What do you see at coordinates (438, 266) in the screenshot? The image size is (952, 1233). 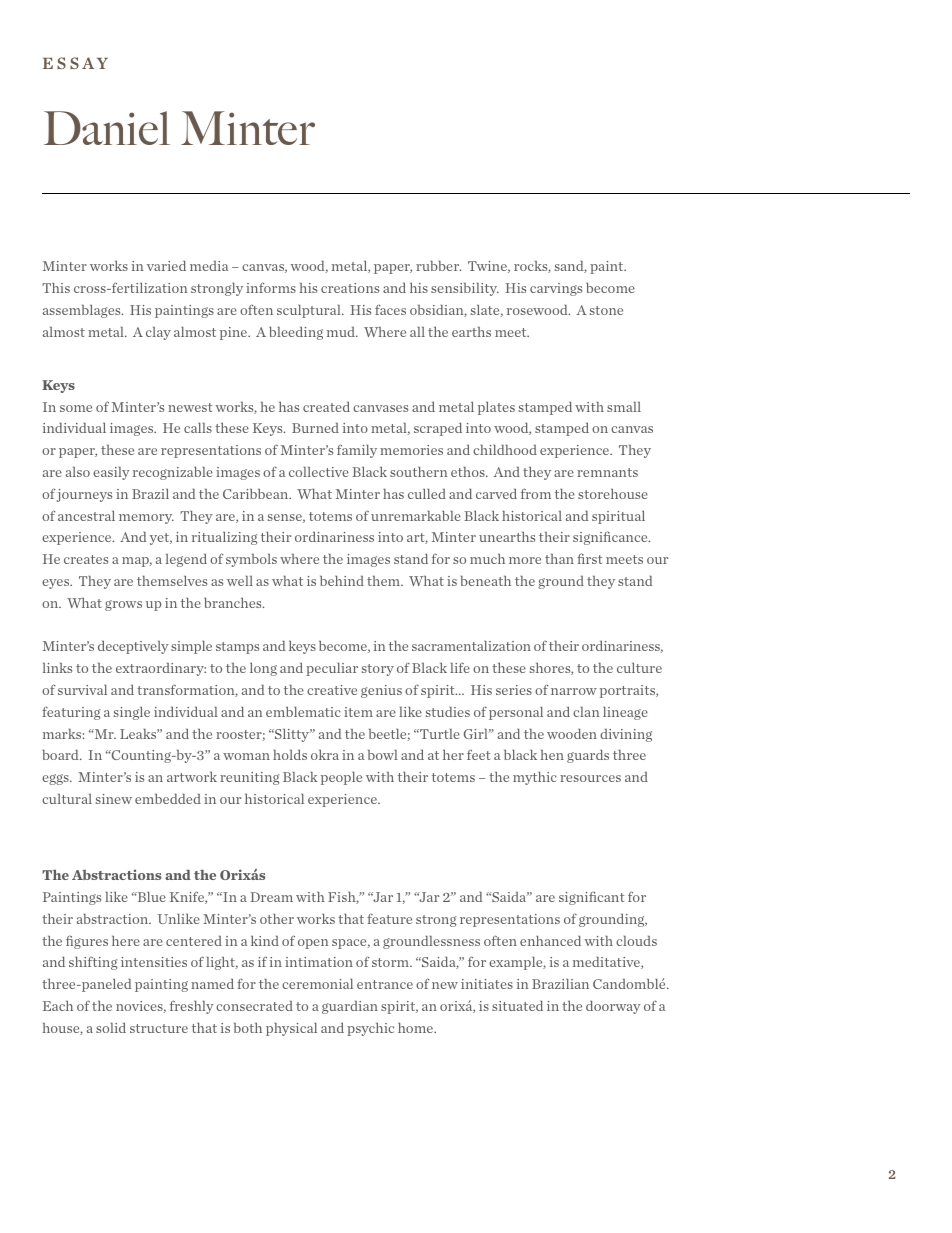 I see `rubber` at bounding box center [438, 266].
